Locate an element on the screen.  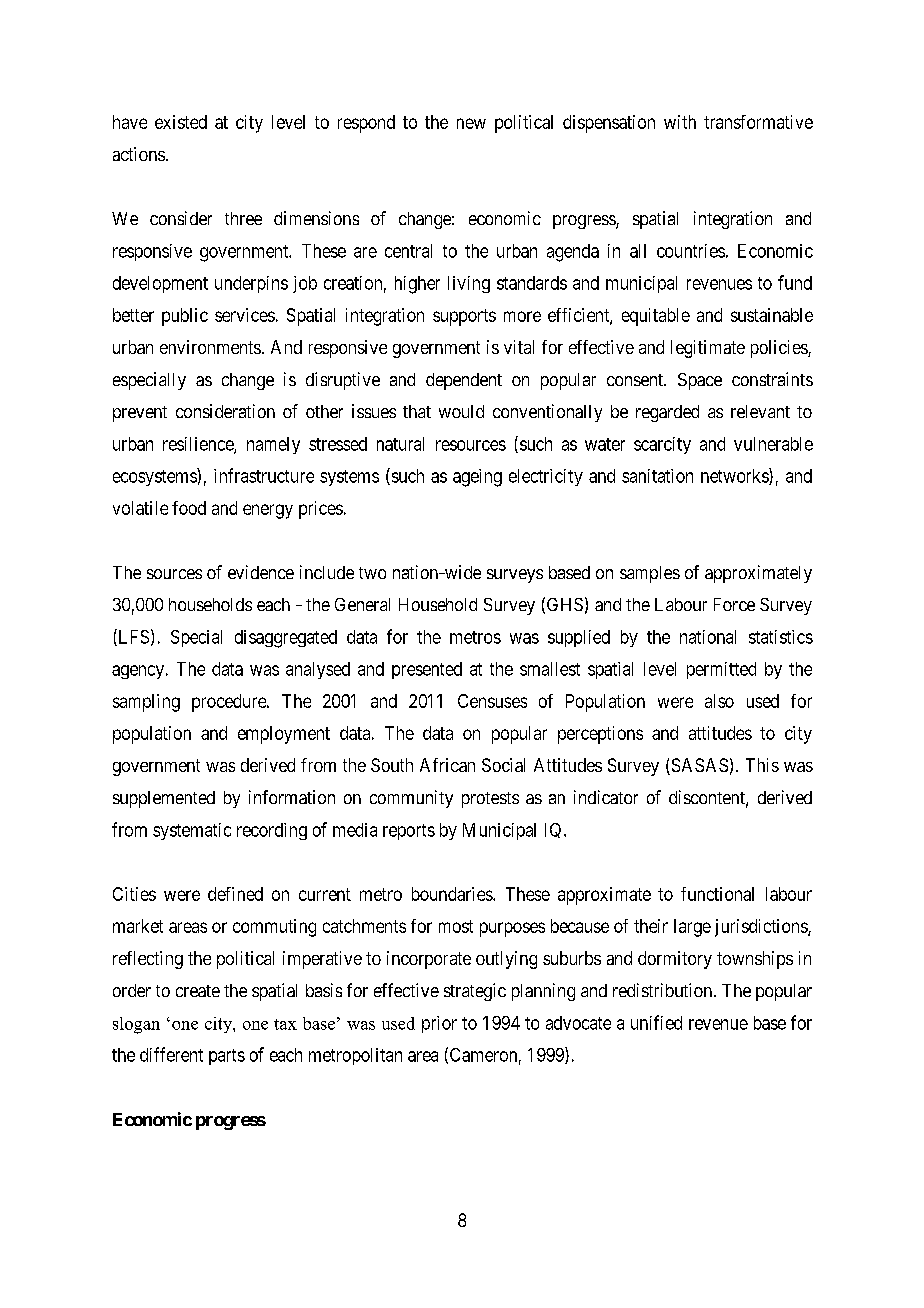
with is located at coordinates (680, 122).
